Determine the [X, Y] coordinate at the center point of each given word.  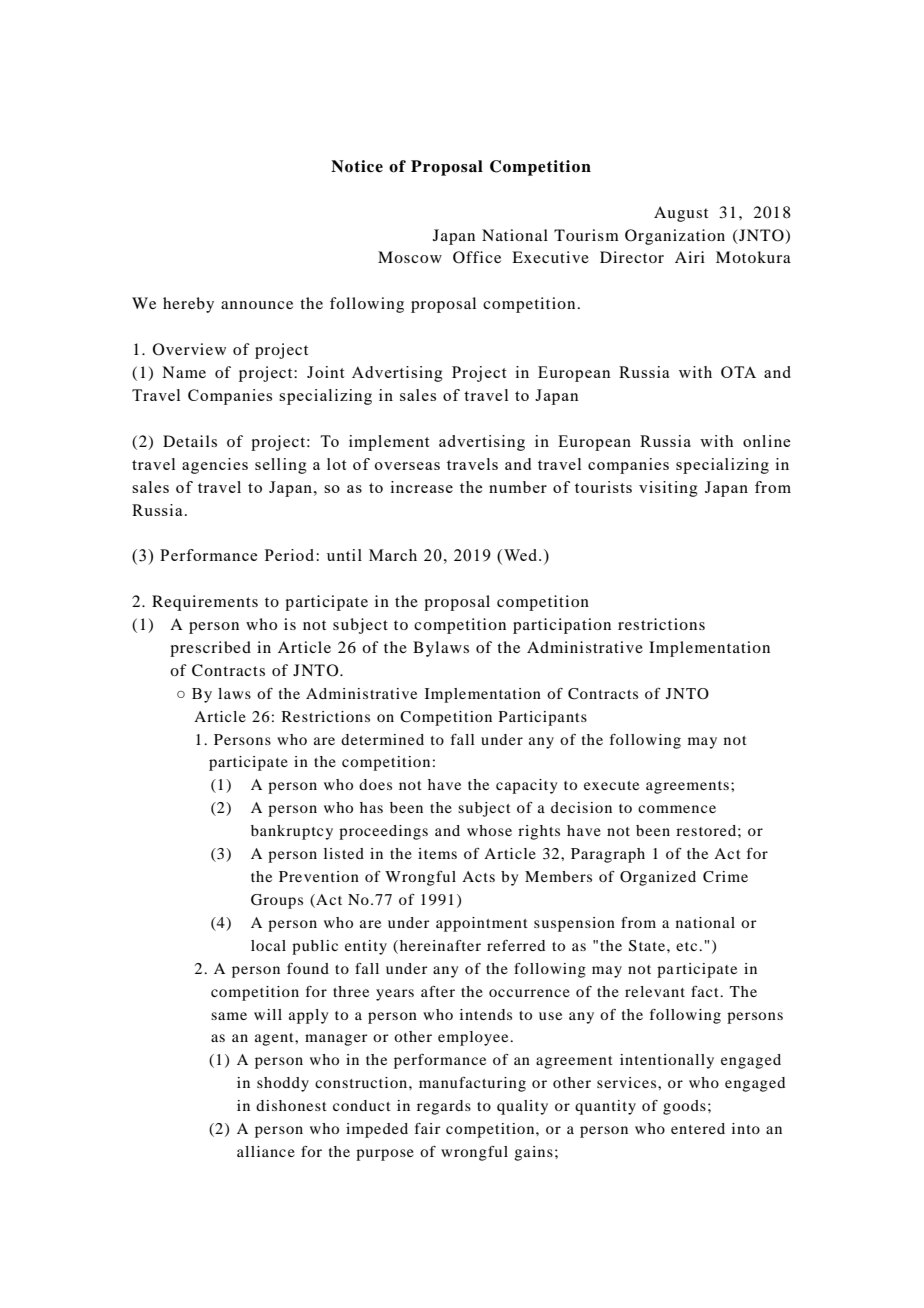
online [766, 441]
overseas [407, 466]
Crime [725, 877]
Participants [543, 718]
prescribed [210, 649]
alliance [266, 1151]
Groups [277, 901]
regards [444, 1107]
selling [281, 466]
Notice [357, 166]
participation [562, 626]
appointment [482, 924]
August [681, 214]
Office [477, 257]
